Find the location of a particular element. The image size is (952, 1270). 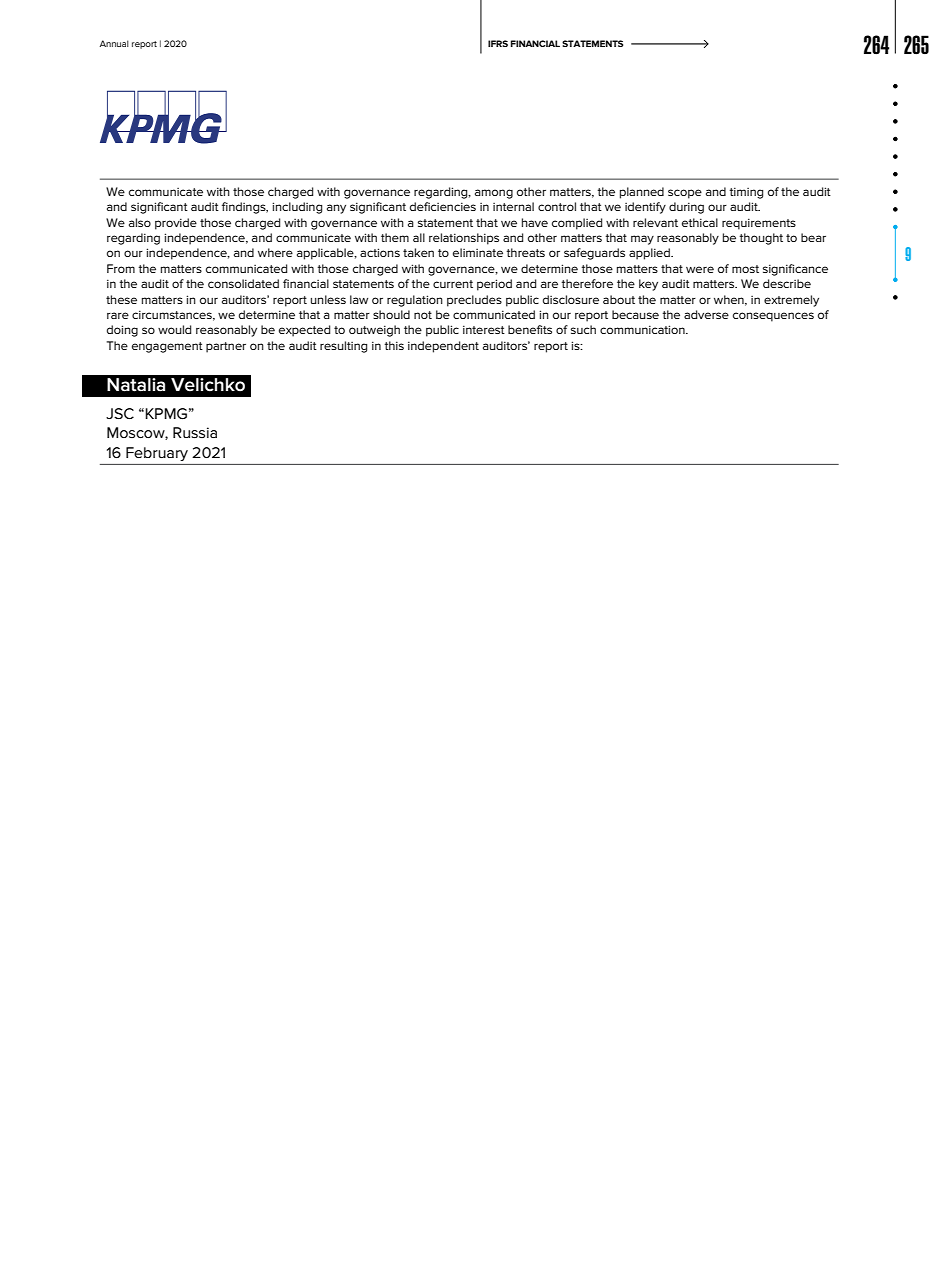

February is located at coordinates (157, 454).
